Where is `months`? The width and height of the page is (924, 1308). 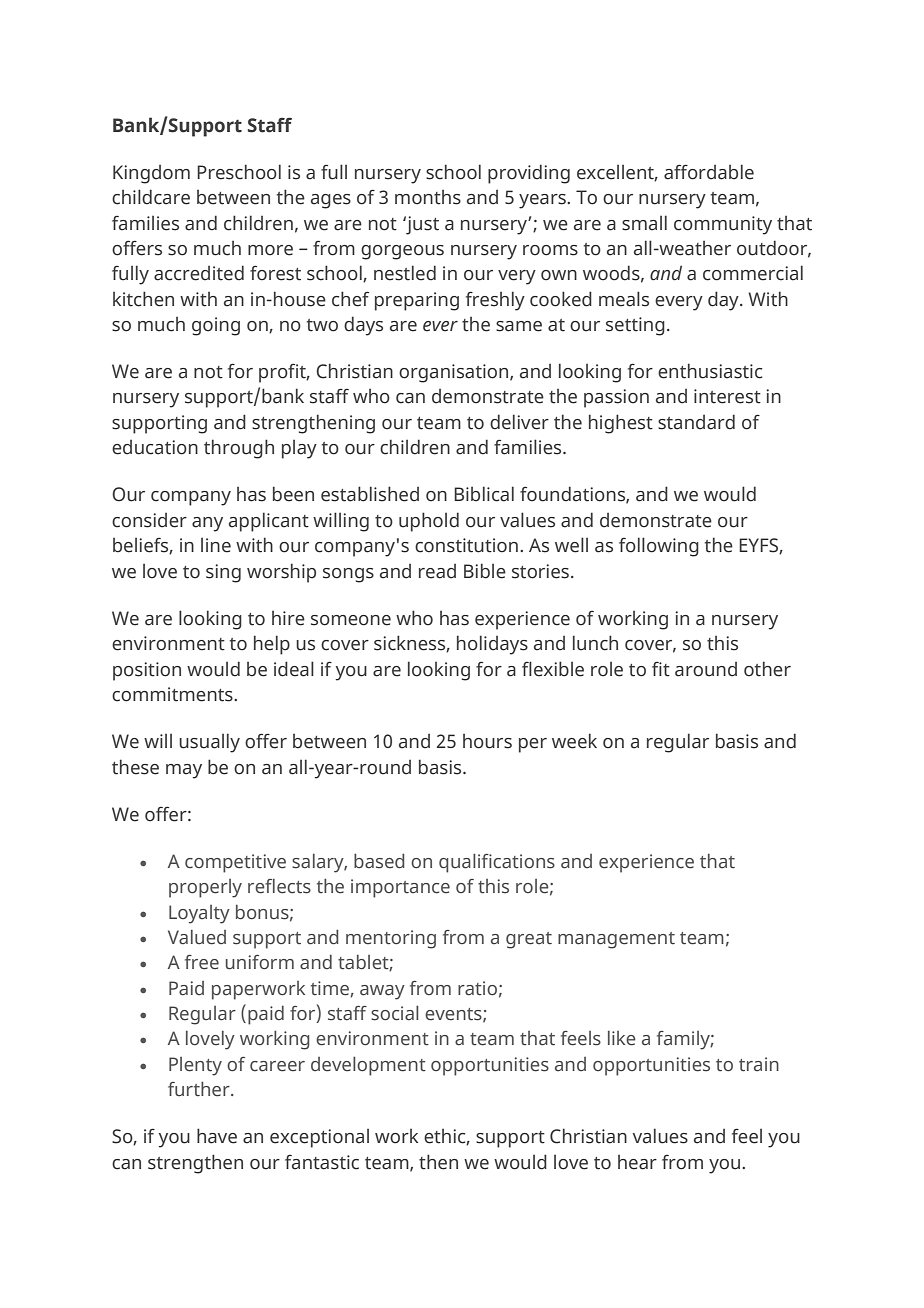
months is located at coordinates (428, 197).
